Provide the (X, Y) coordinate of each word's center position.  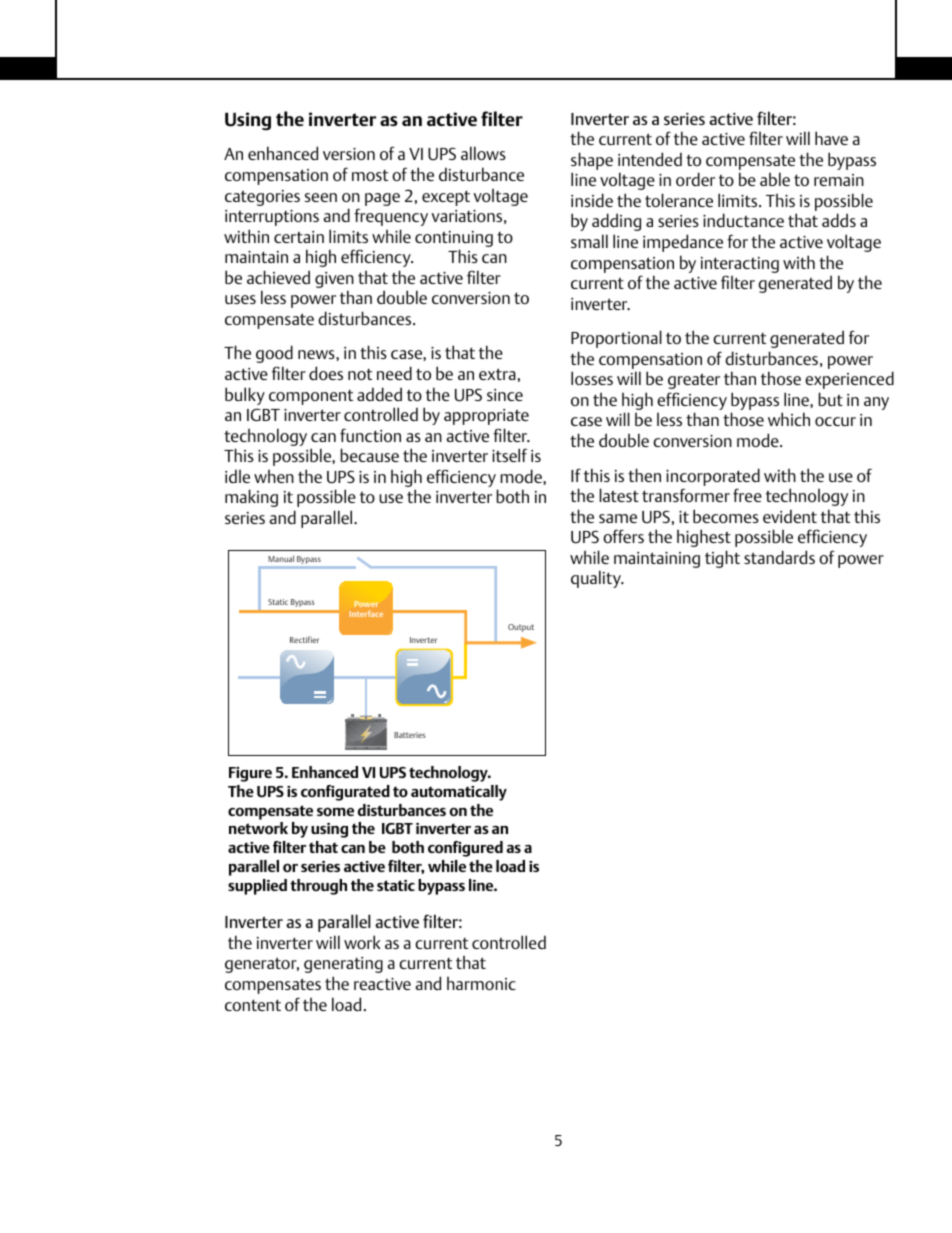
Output (521, 628)
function (370, 435)
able (775, 179)
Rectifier (304, 639)
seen (321, 197)
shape (592, 162)
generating (343, 965)
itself (509, 455)
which (789, 419)
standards (779, 557)
